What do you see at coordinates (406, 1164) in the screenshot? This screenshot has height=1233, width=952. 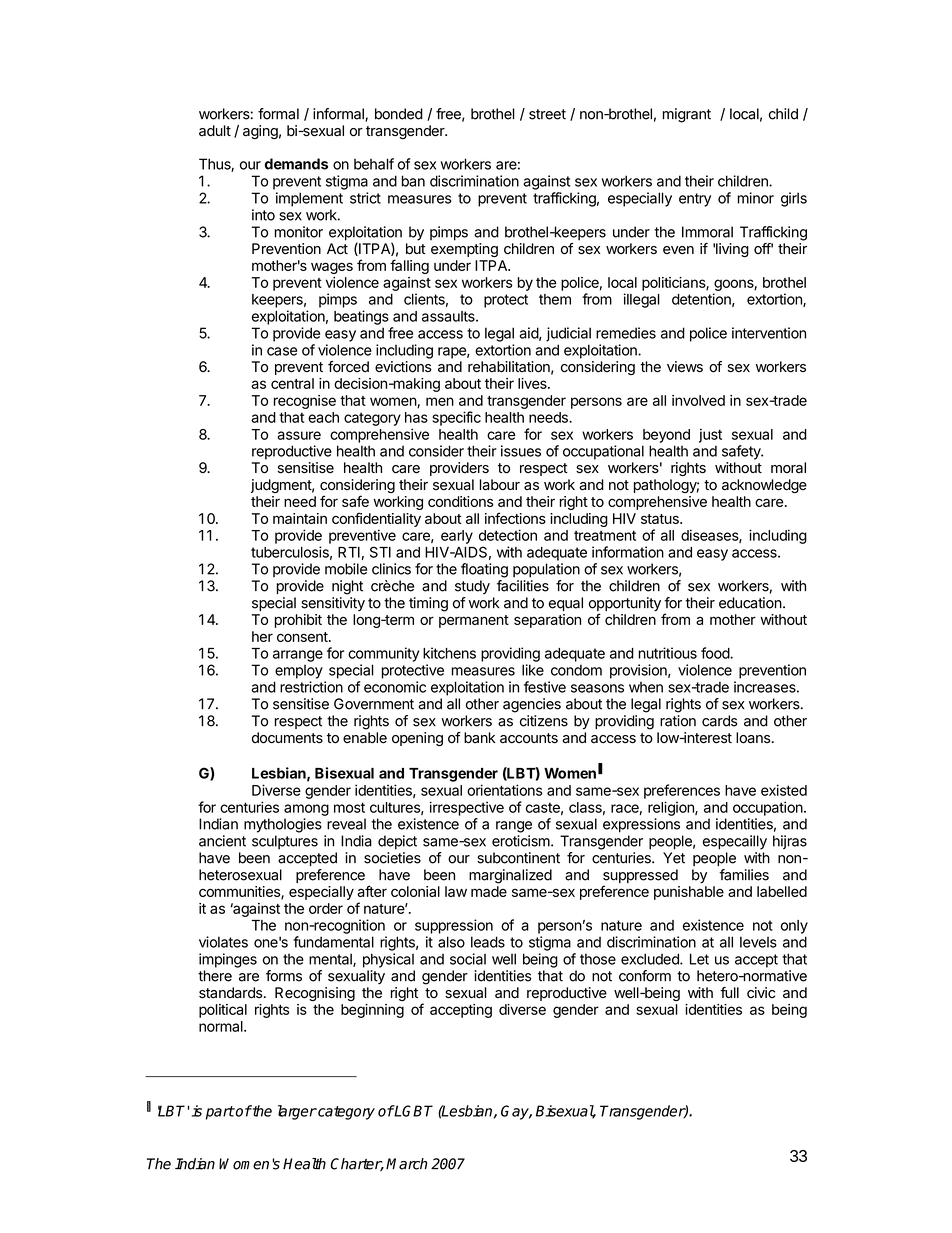 I see `March` at bounding box center [406, 1164].
